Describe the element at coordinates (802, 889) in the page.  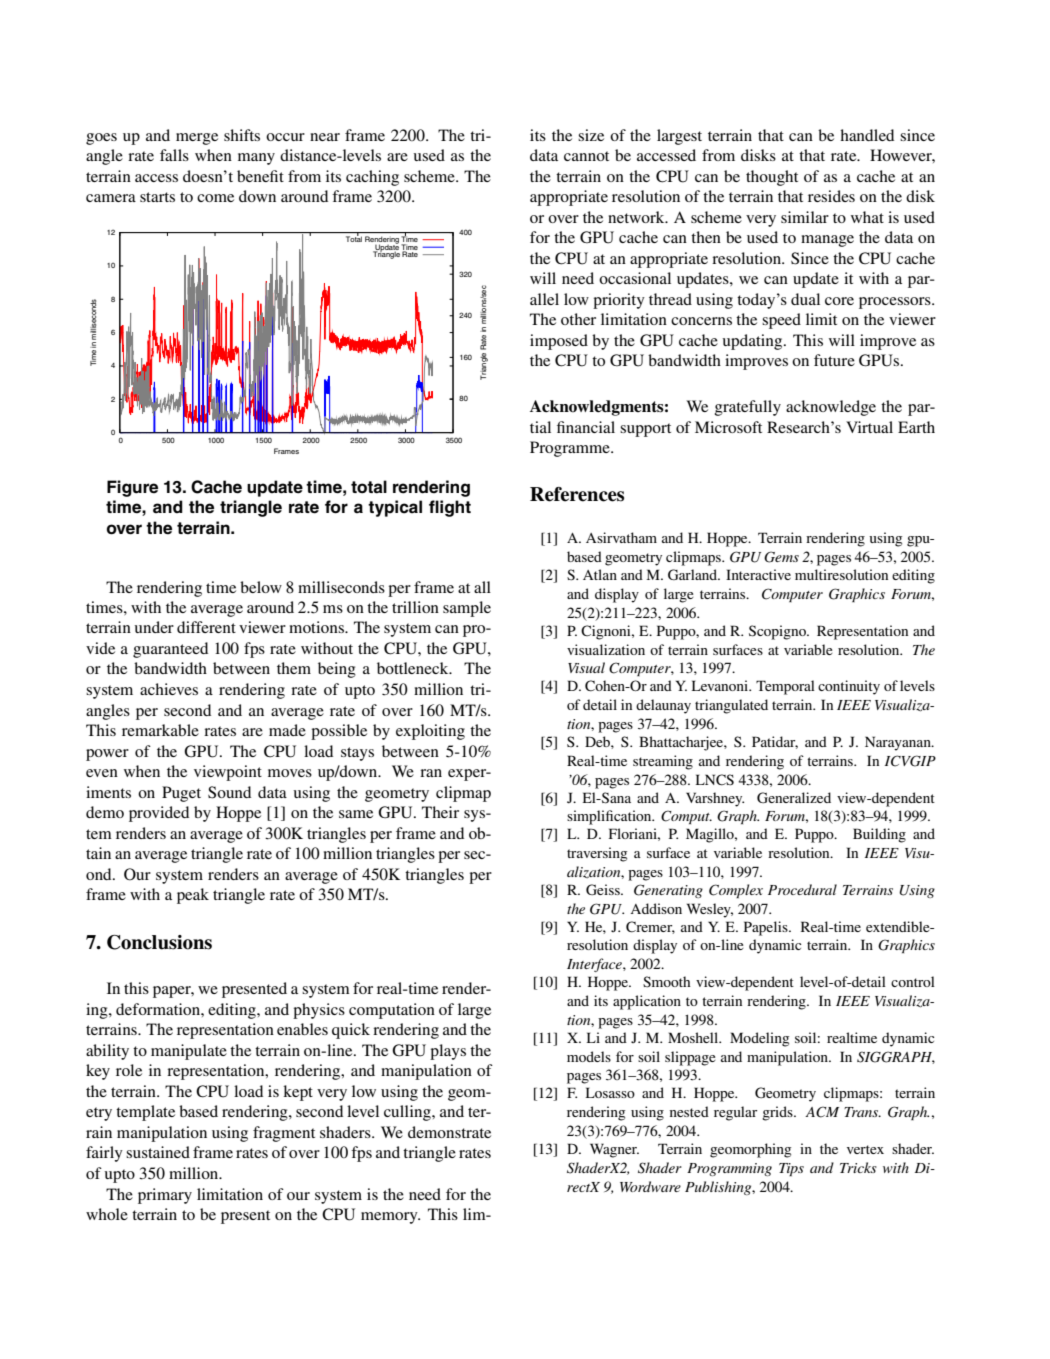
I see `Procedural` at that location.
